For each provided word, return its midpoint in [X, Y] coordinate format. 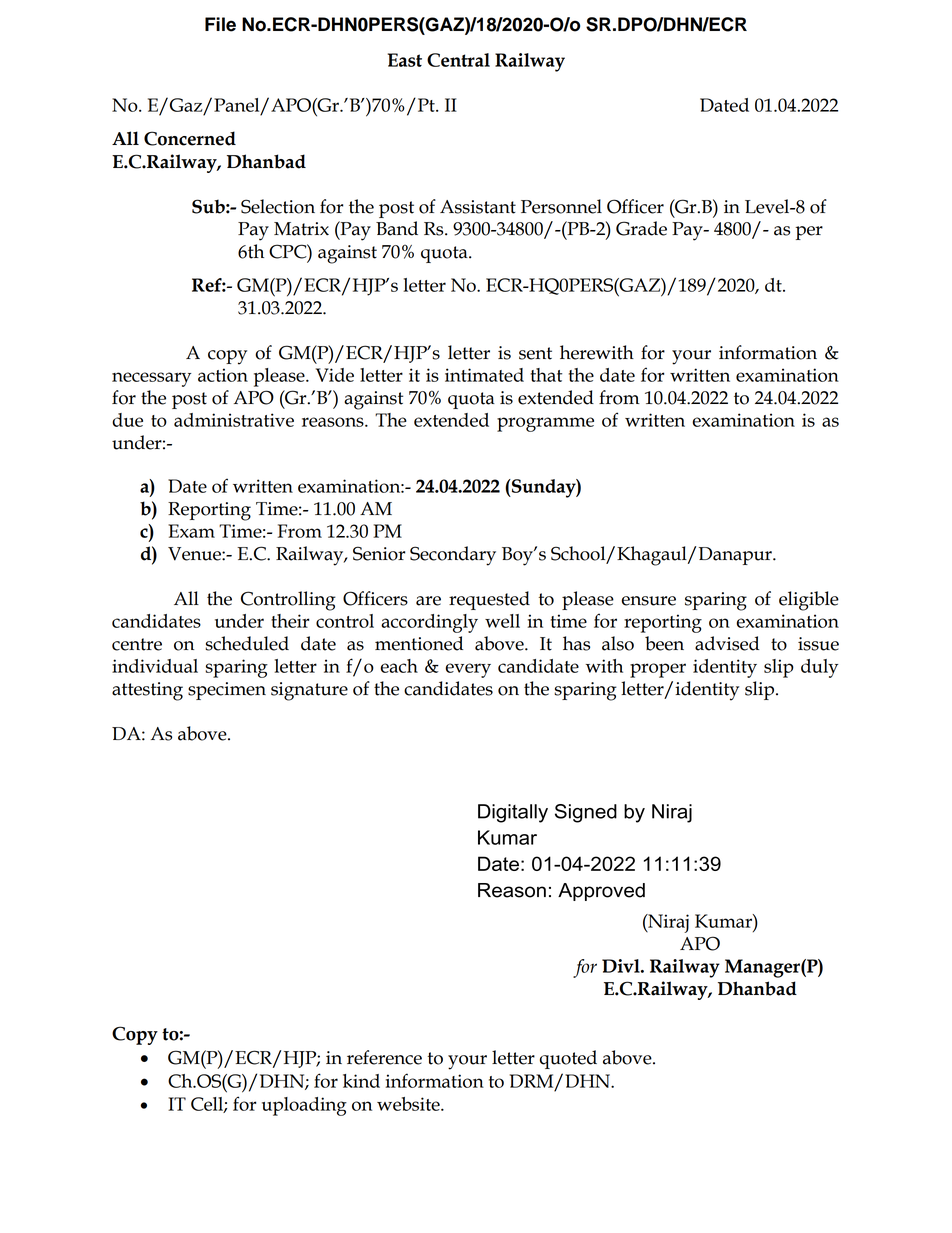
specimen [227, 691]
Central [458, 60]
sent [535, 353]
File [220, 24]
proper [658, 670]
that [546, 375]
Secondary [453, 556]
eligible [809, 601]
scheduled [247, 643]
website [409, 1104]
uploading [304, 1106]
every [468, 670]
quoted [568, 1059]
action [223, 375]
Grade [641, 228]
